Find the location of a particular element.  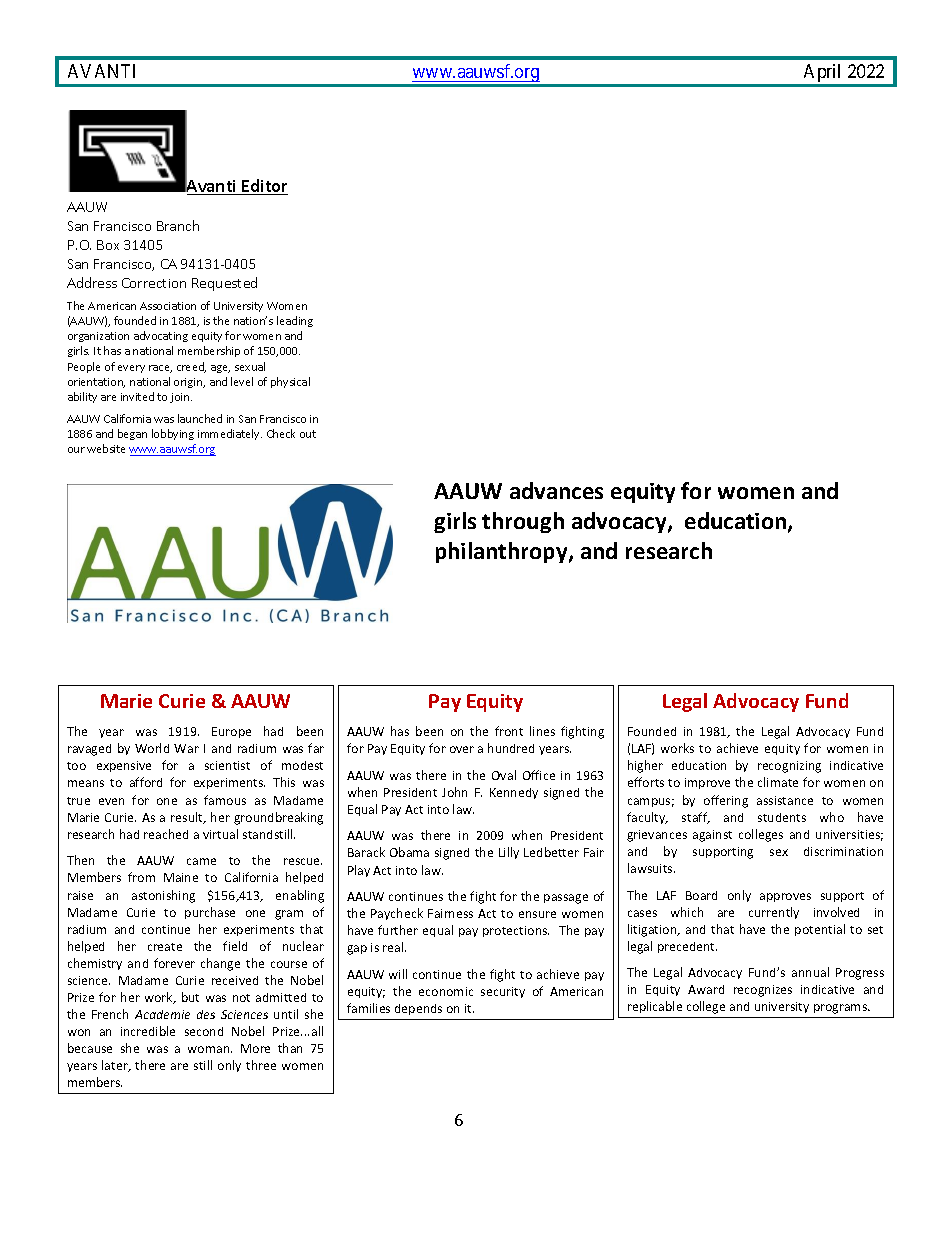

through is located at coordinates (523, 522).
